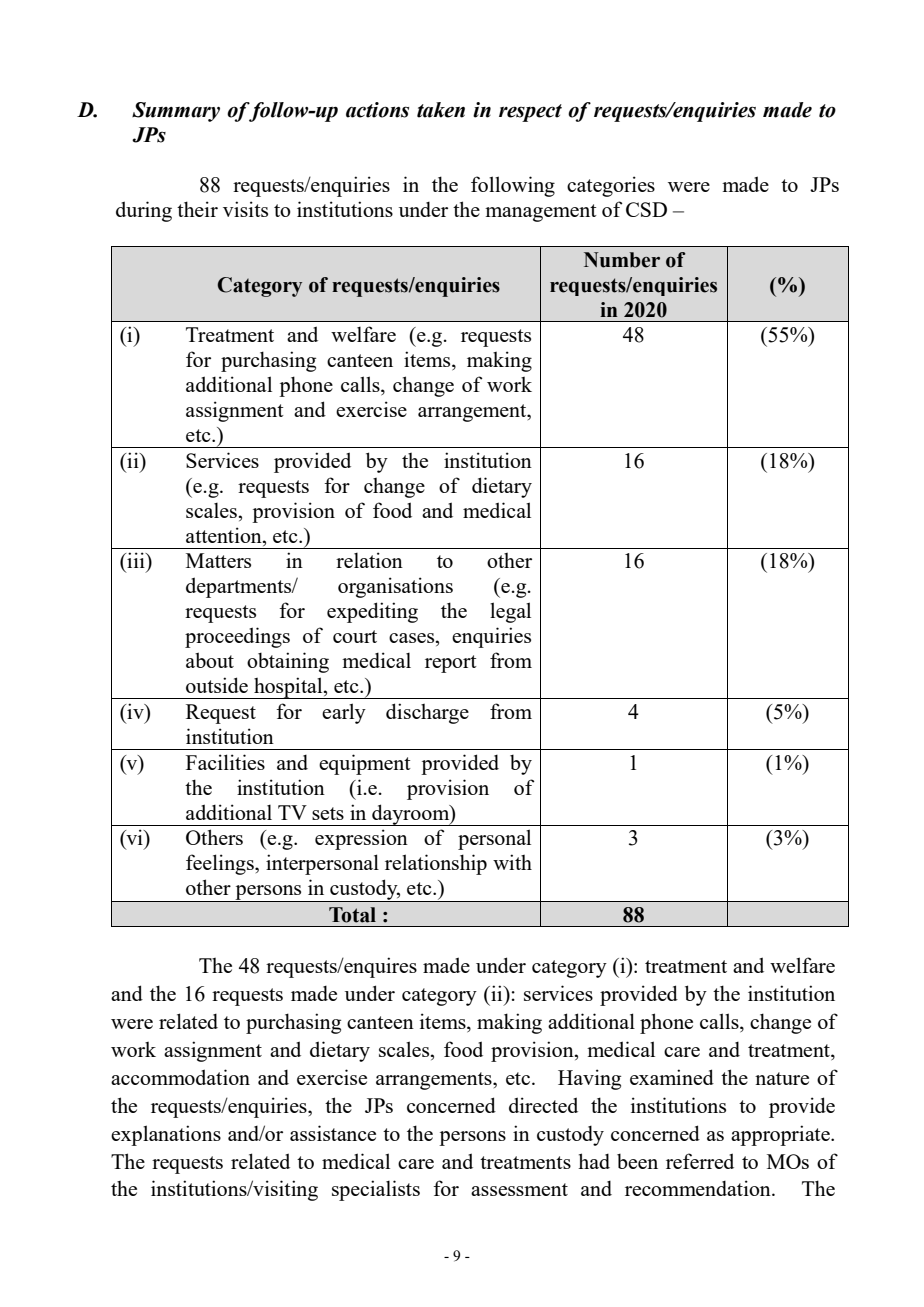 This screenshot has width=924, height=1307. I want to click on with, so click(512, 862).
